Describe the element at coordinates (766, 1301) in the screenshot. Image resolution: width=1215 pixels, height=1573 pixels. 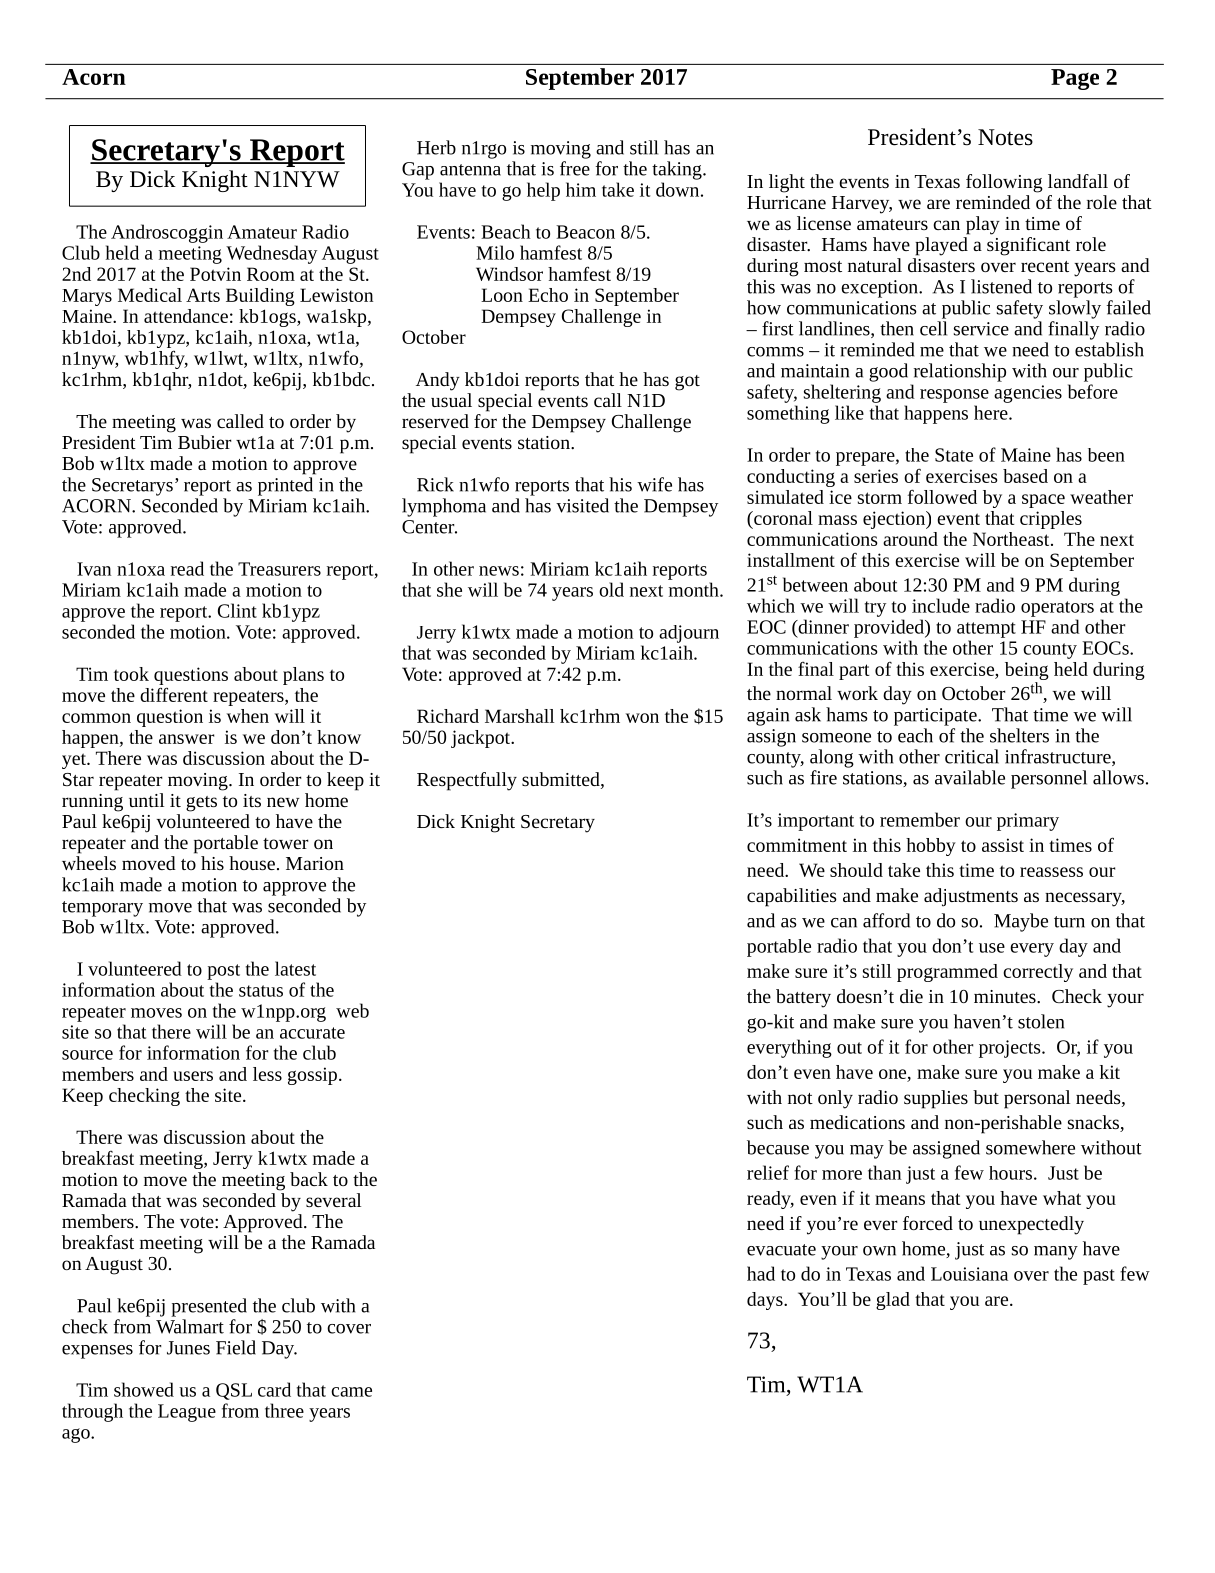
I see `days` at that location.
